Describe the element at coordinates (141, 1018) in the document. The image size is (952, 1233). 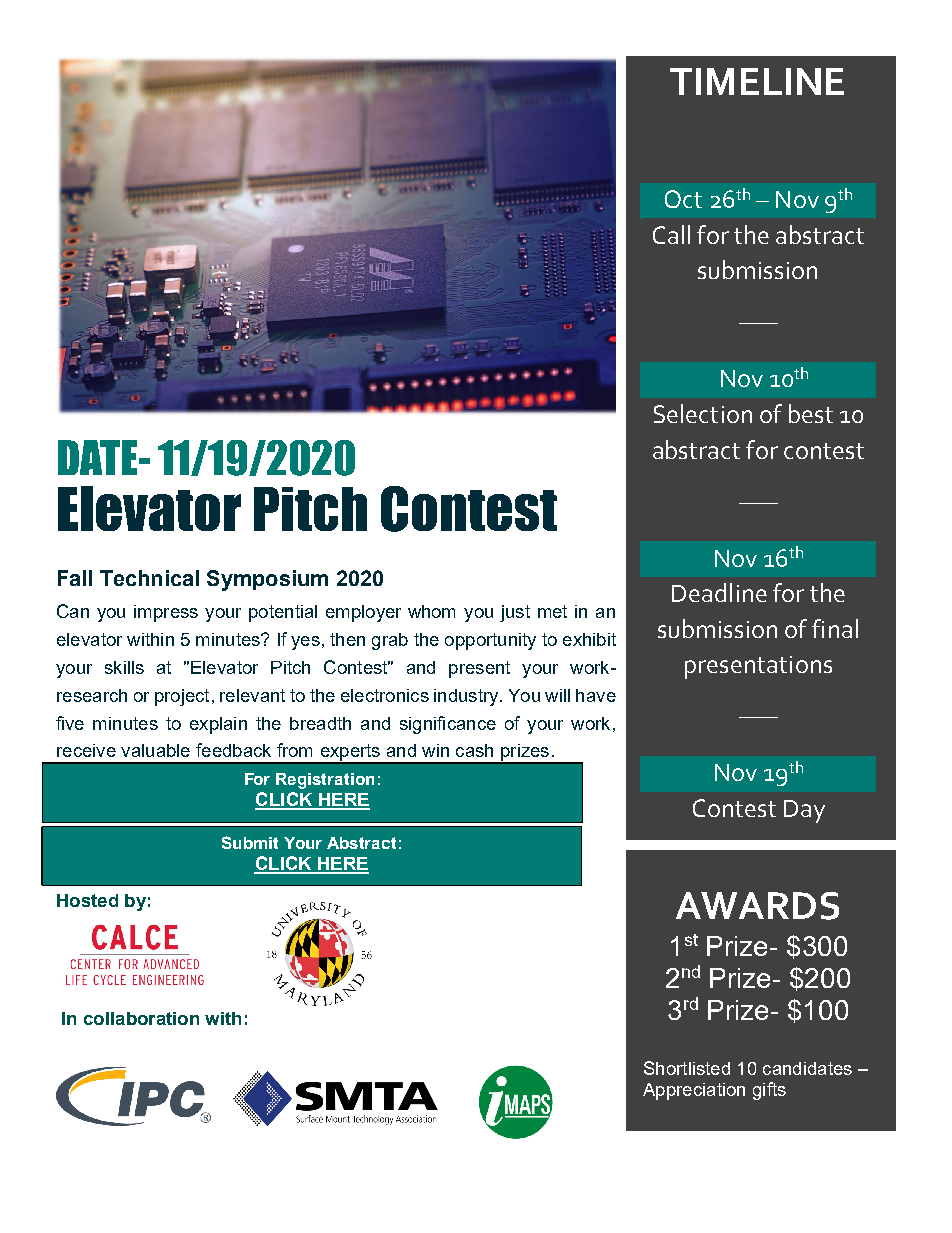
I see `collaboration` at that location.
